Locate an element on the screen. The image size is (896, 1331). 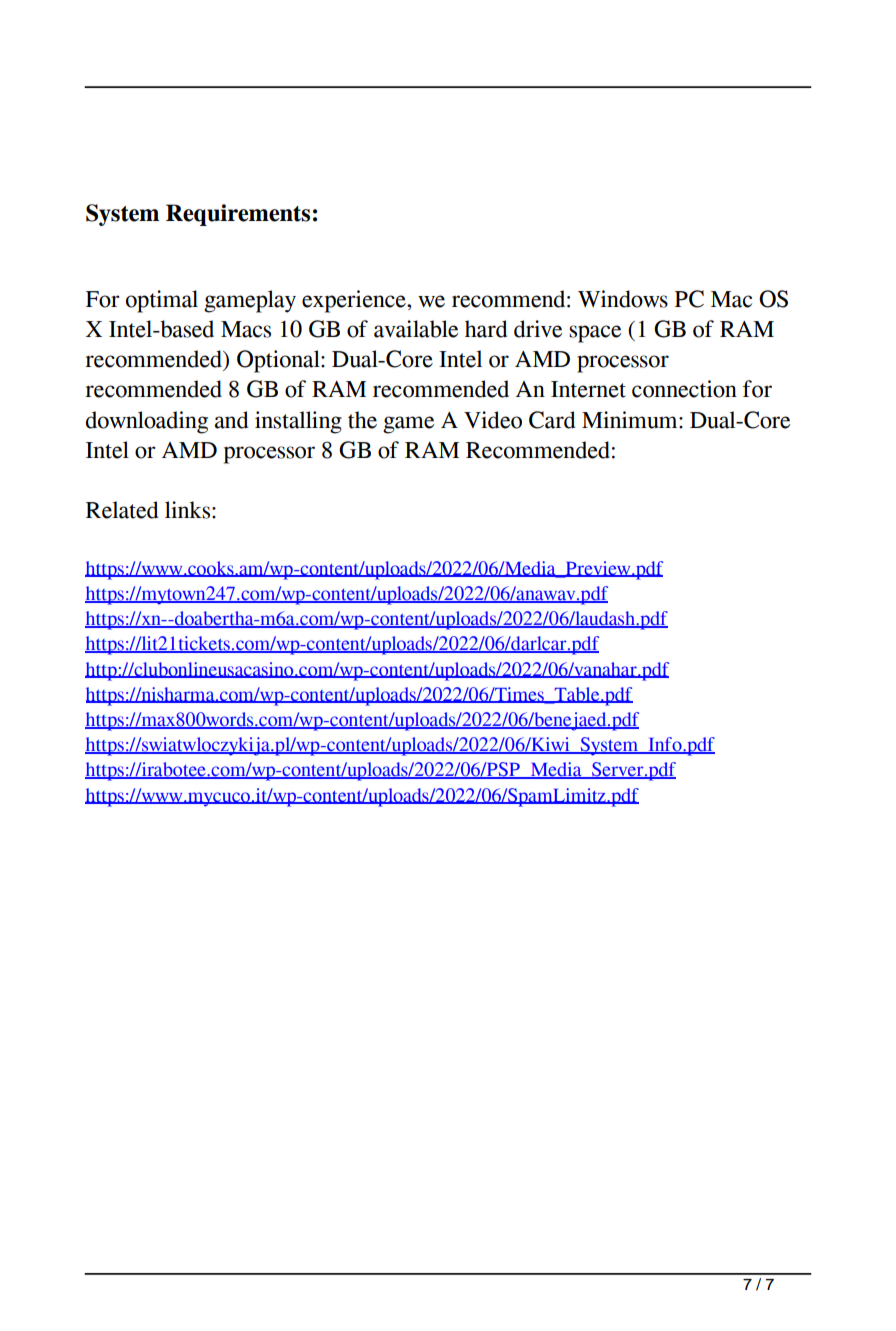
space is located at coordinates (595, 334).
